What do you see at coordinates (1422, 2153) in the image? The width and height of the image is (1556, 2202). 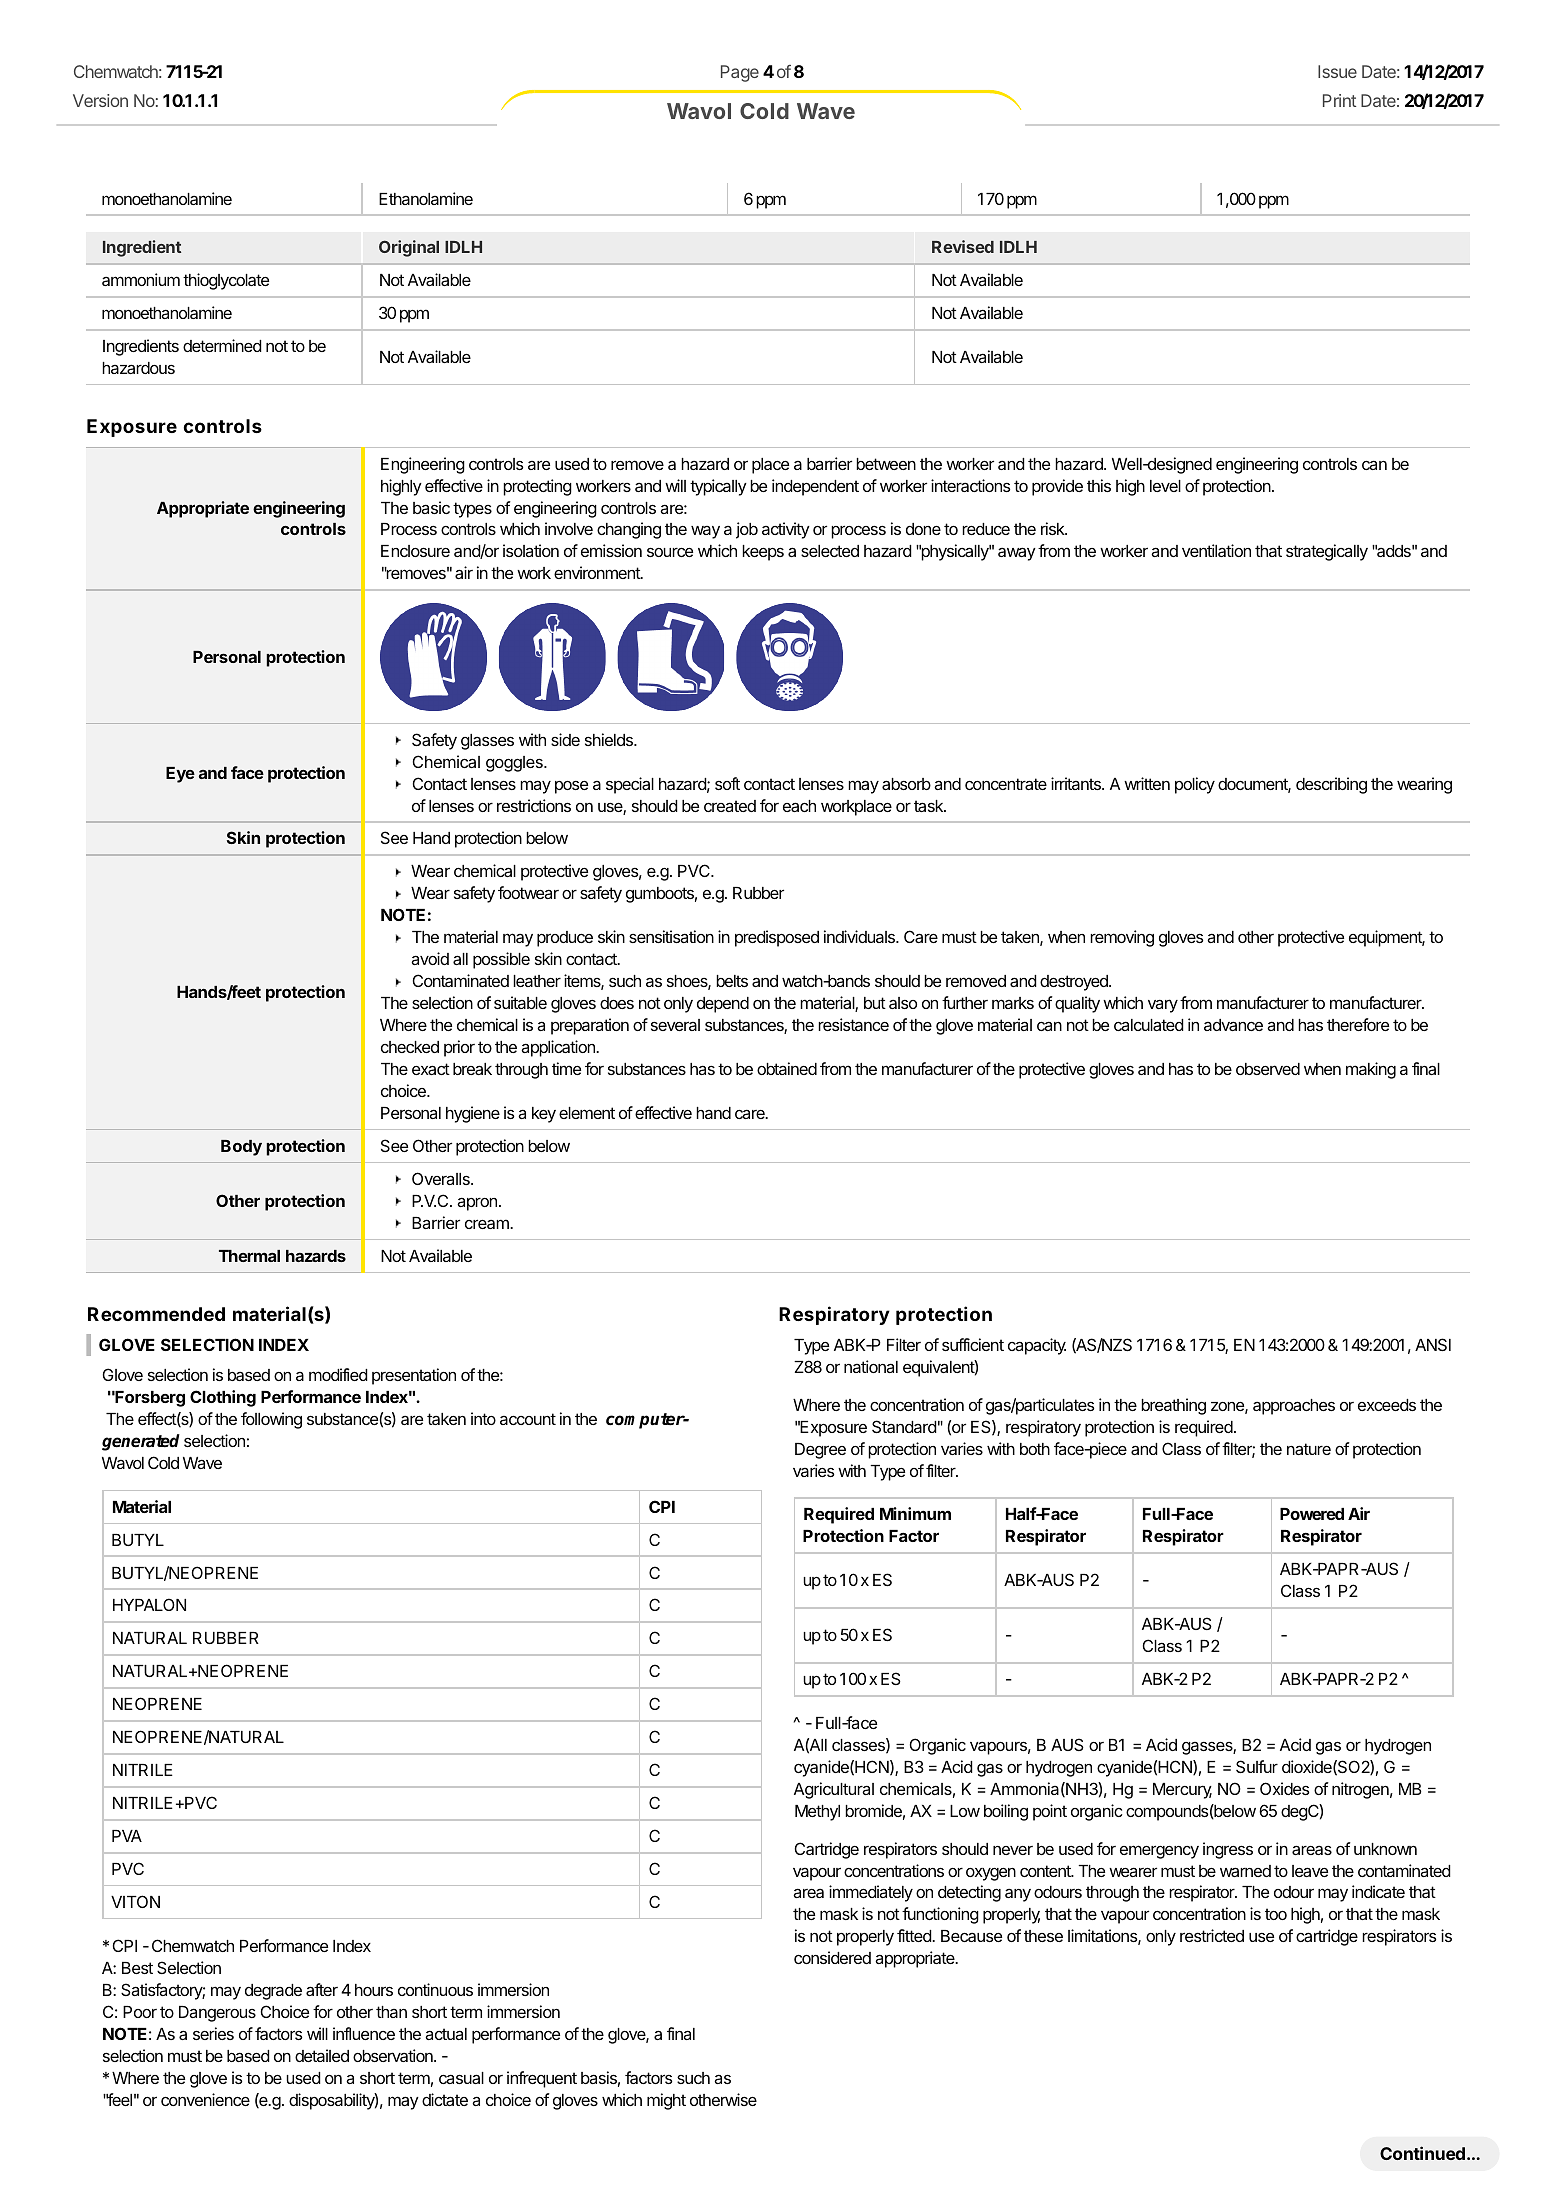 I see `Continued` at bounding box center [1422, 2153].
